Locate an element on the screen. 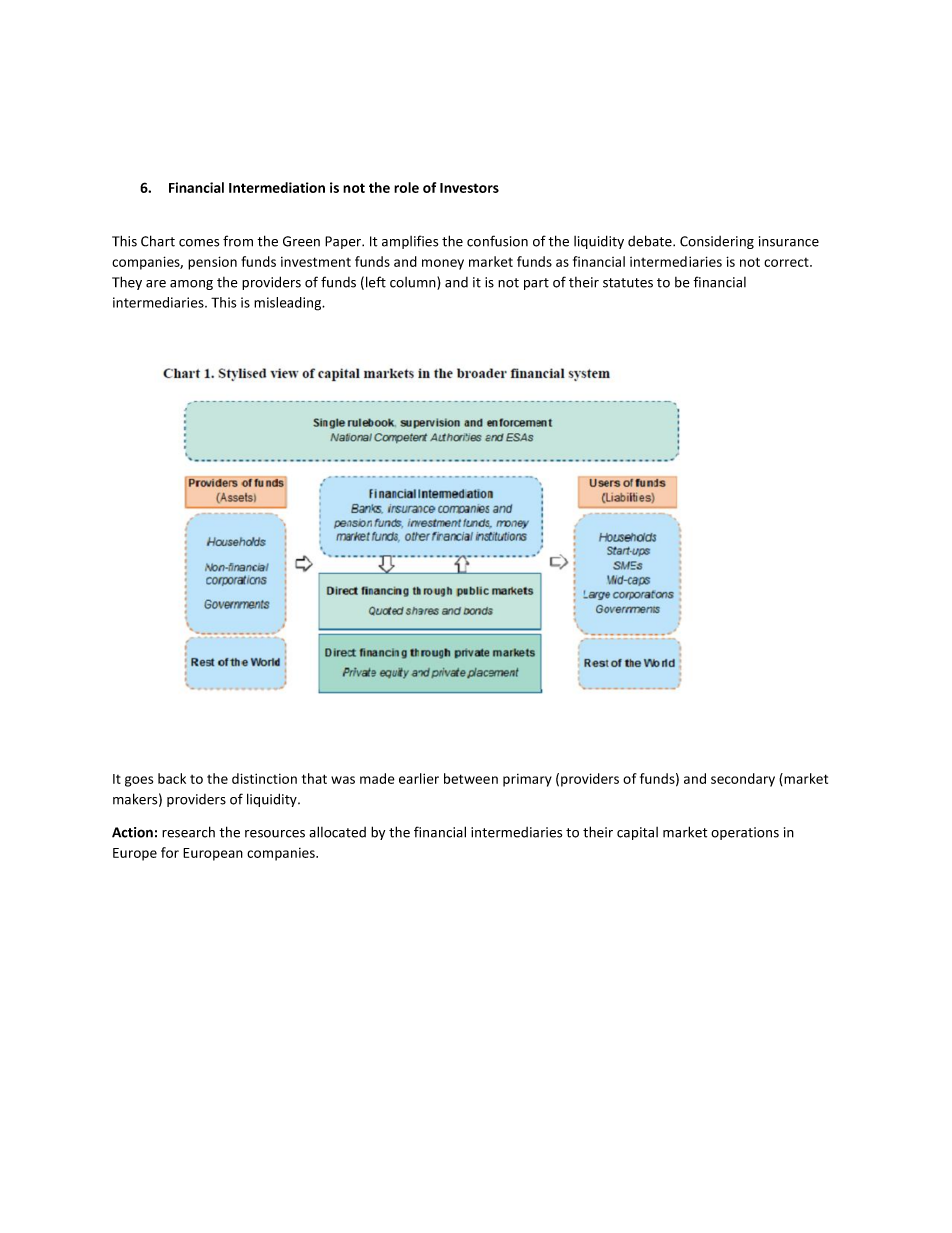 The height and width of the screenshot is (1233, 952). Investors is located at coordinates (469, 188).
